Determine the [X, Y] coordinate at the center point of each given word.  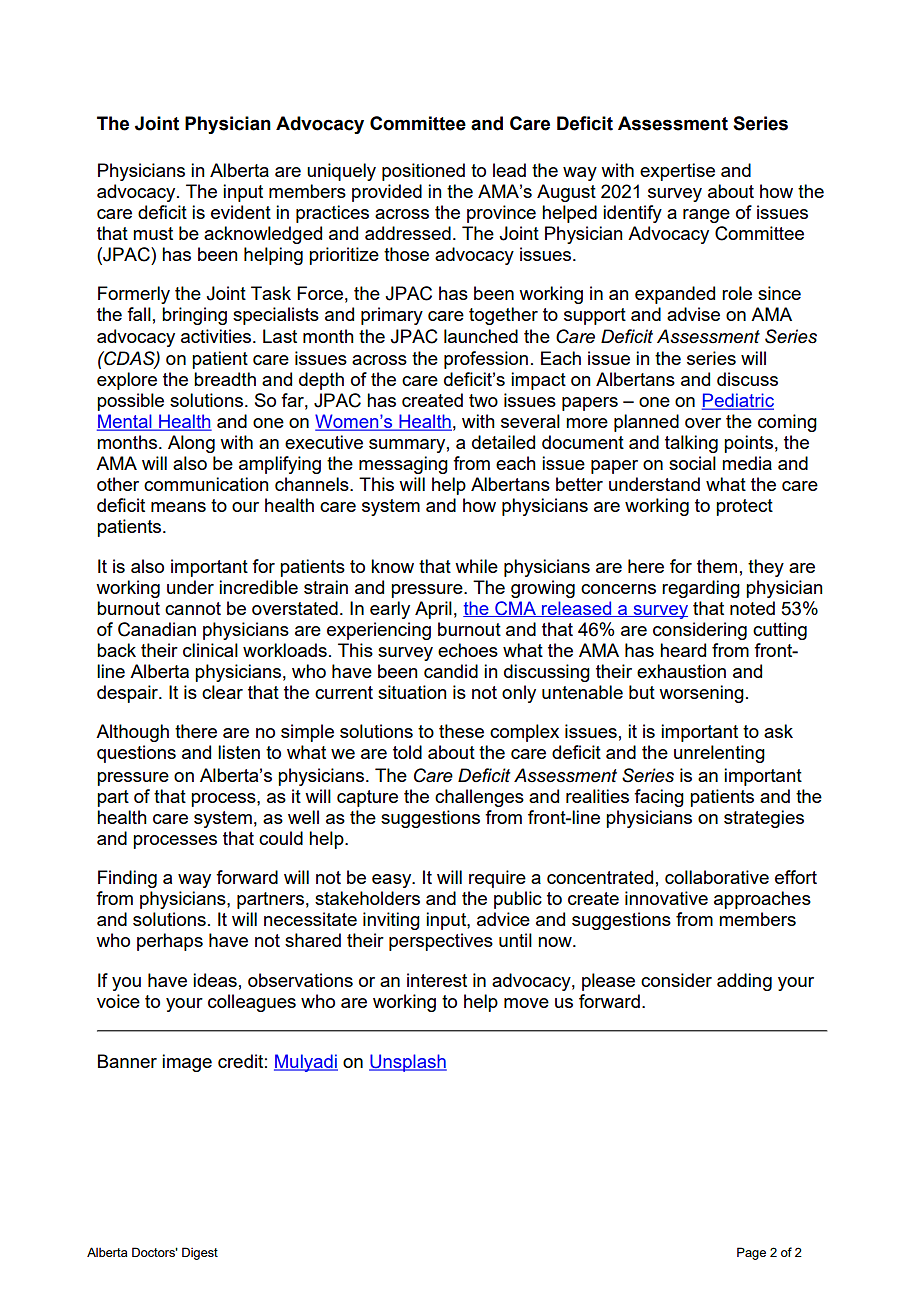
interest [437, 980]
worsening [701, 694]
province [501, 214]
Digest [200, 1253]
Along [191, 444]
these [461, 731]
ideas [215, 980]
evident [241, 212]
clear [222, 692]
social [692, 463]
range [706, 216]
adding [744, 982]
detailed [503, 442]
